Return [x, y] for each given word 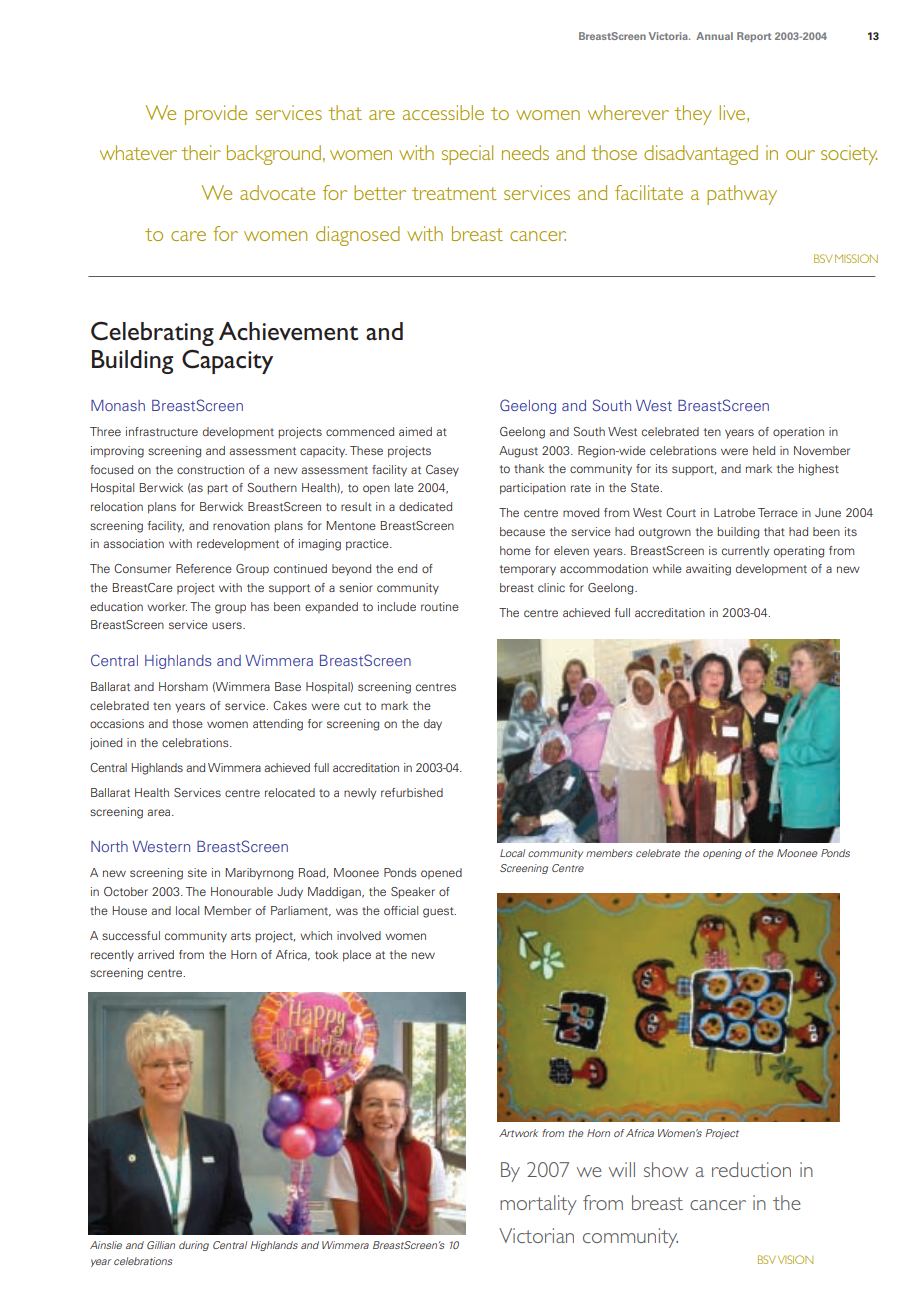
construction [210, 469]
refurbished [412, 792]
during [194, 1246]
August [518, 452]
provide [216, 115]
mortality [538, 1205]
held [764, 450]
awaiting [708, 570]
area [160, 812]
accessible [443, 112]
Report [754, 37]
